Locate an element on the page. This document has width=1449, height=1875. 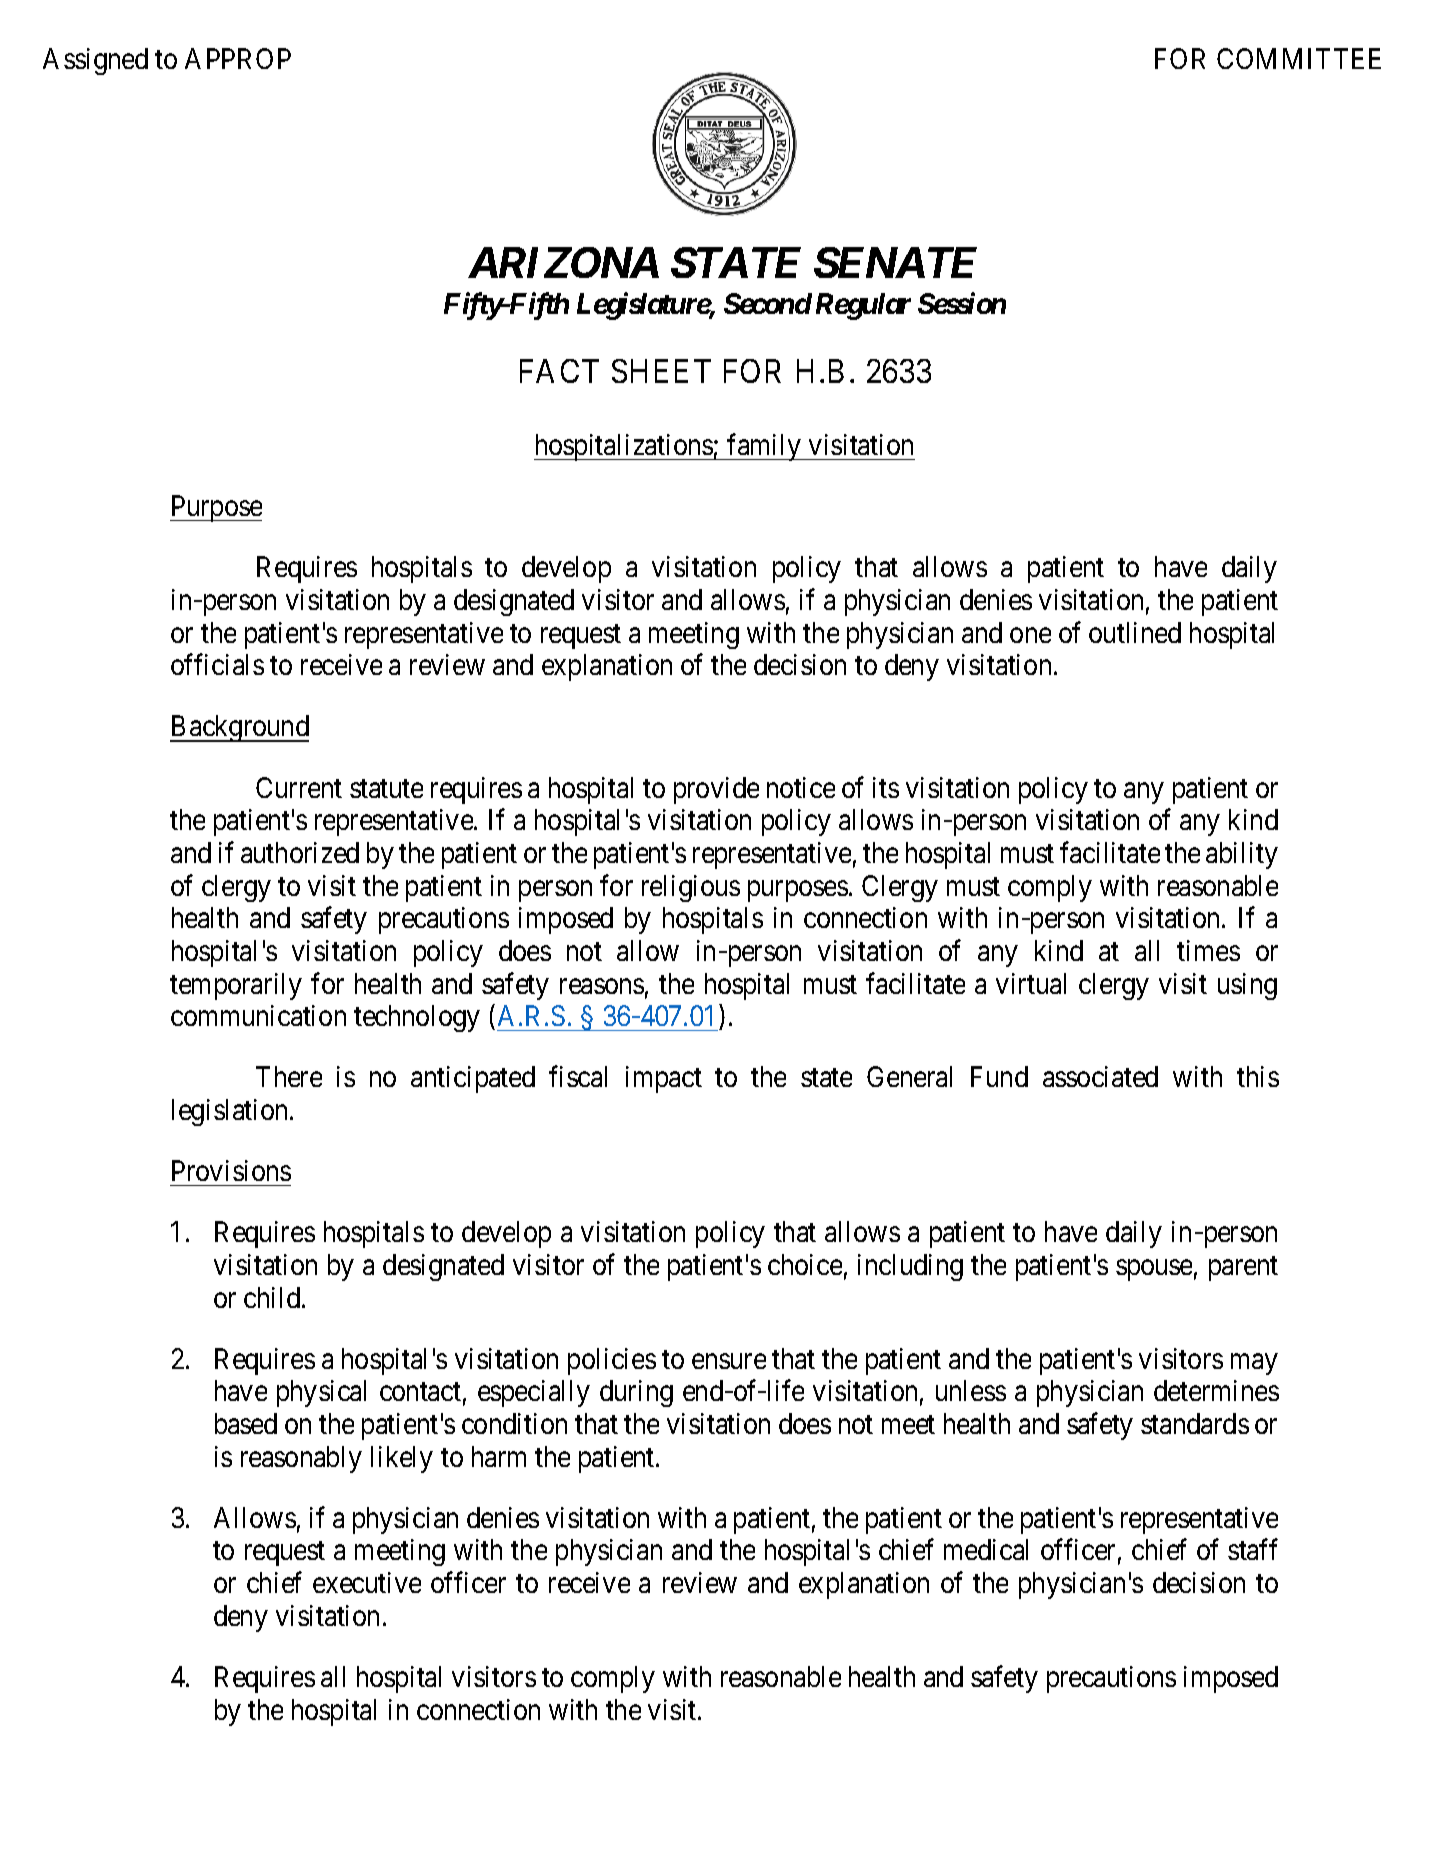
ARIZONA is located at coordinates (563, 262).
